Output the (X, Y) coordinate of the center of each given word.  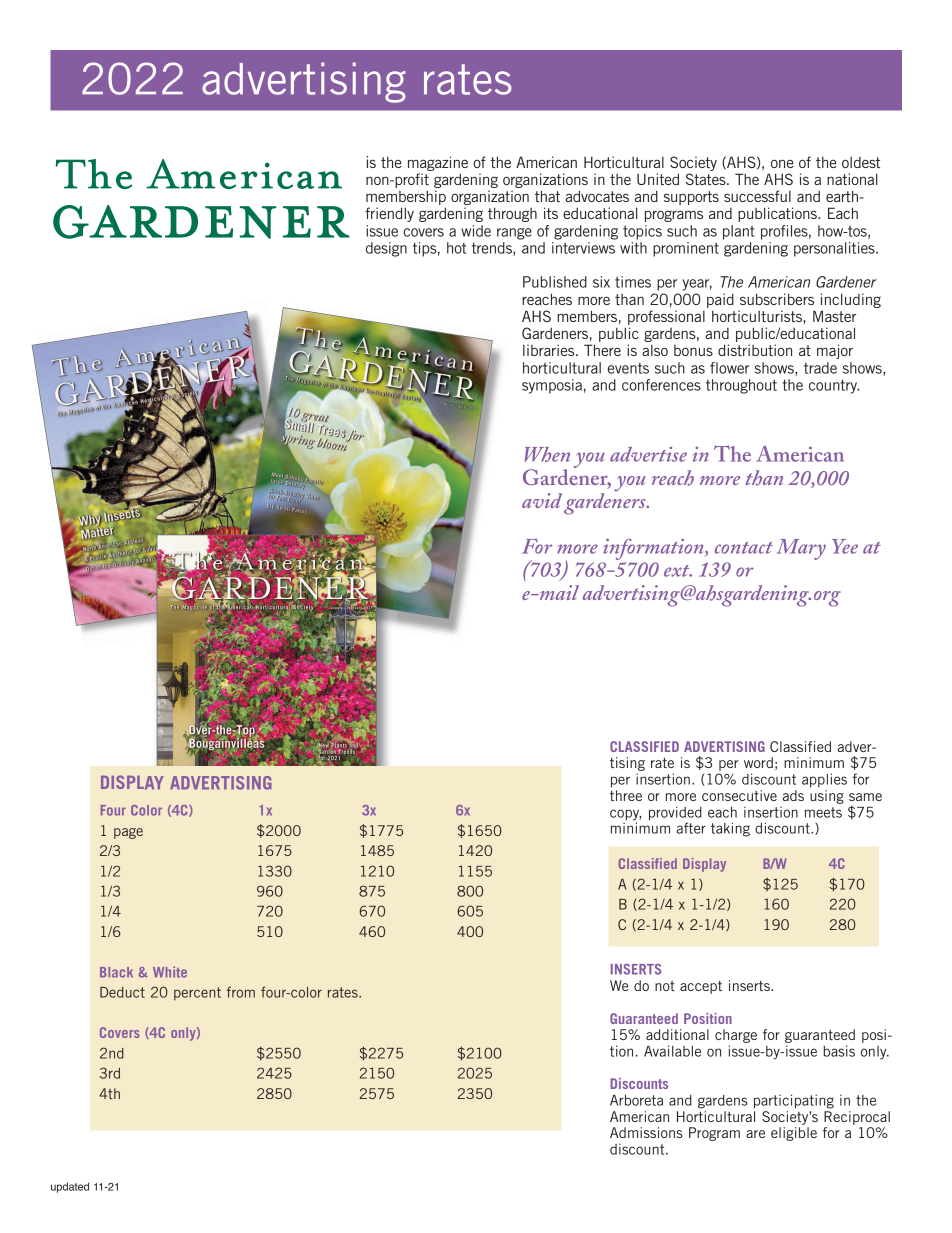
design (386, 249)
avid (542, 500)
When (547, 454)
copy (625, 816)
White (170, 972)
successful (757, 196)
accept (701, 987)
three (626, 795)
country (834, 386)
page (128, 833)
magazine (438, 163)
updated (70, 1187)
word (758, 762)
